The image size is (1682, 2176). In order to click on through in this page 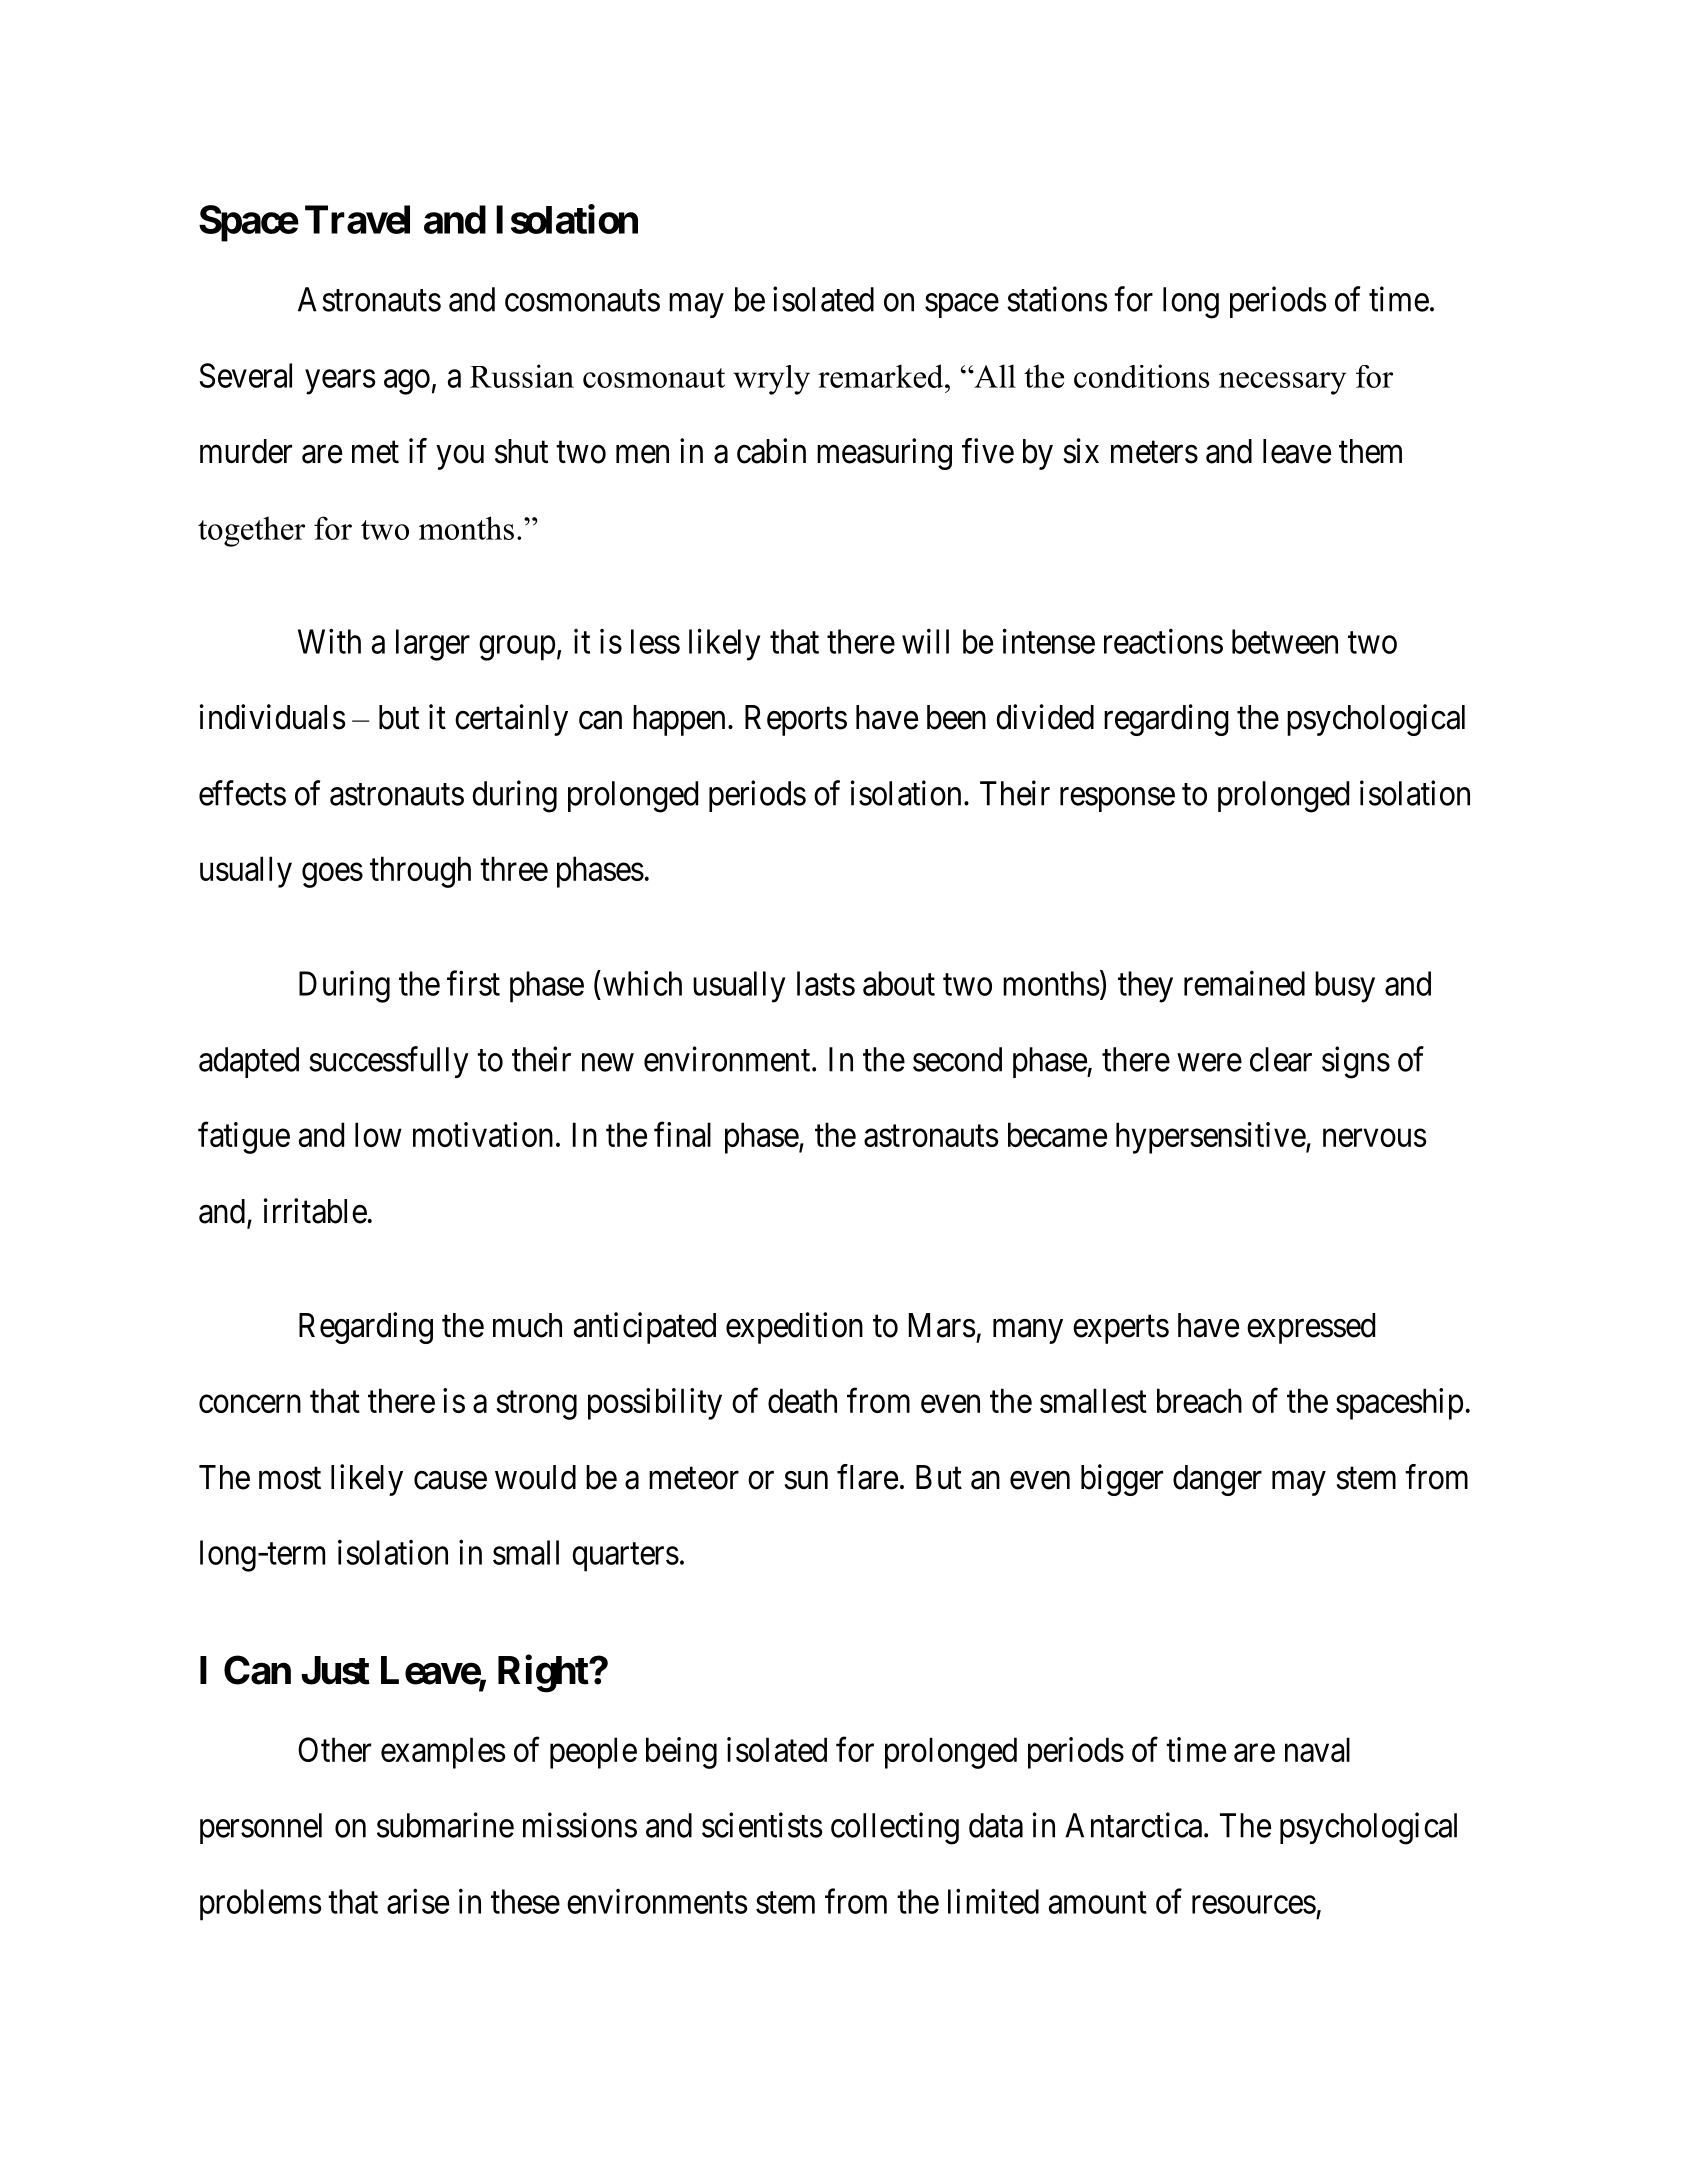, I will do `click(420, 872)`.
